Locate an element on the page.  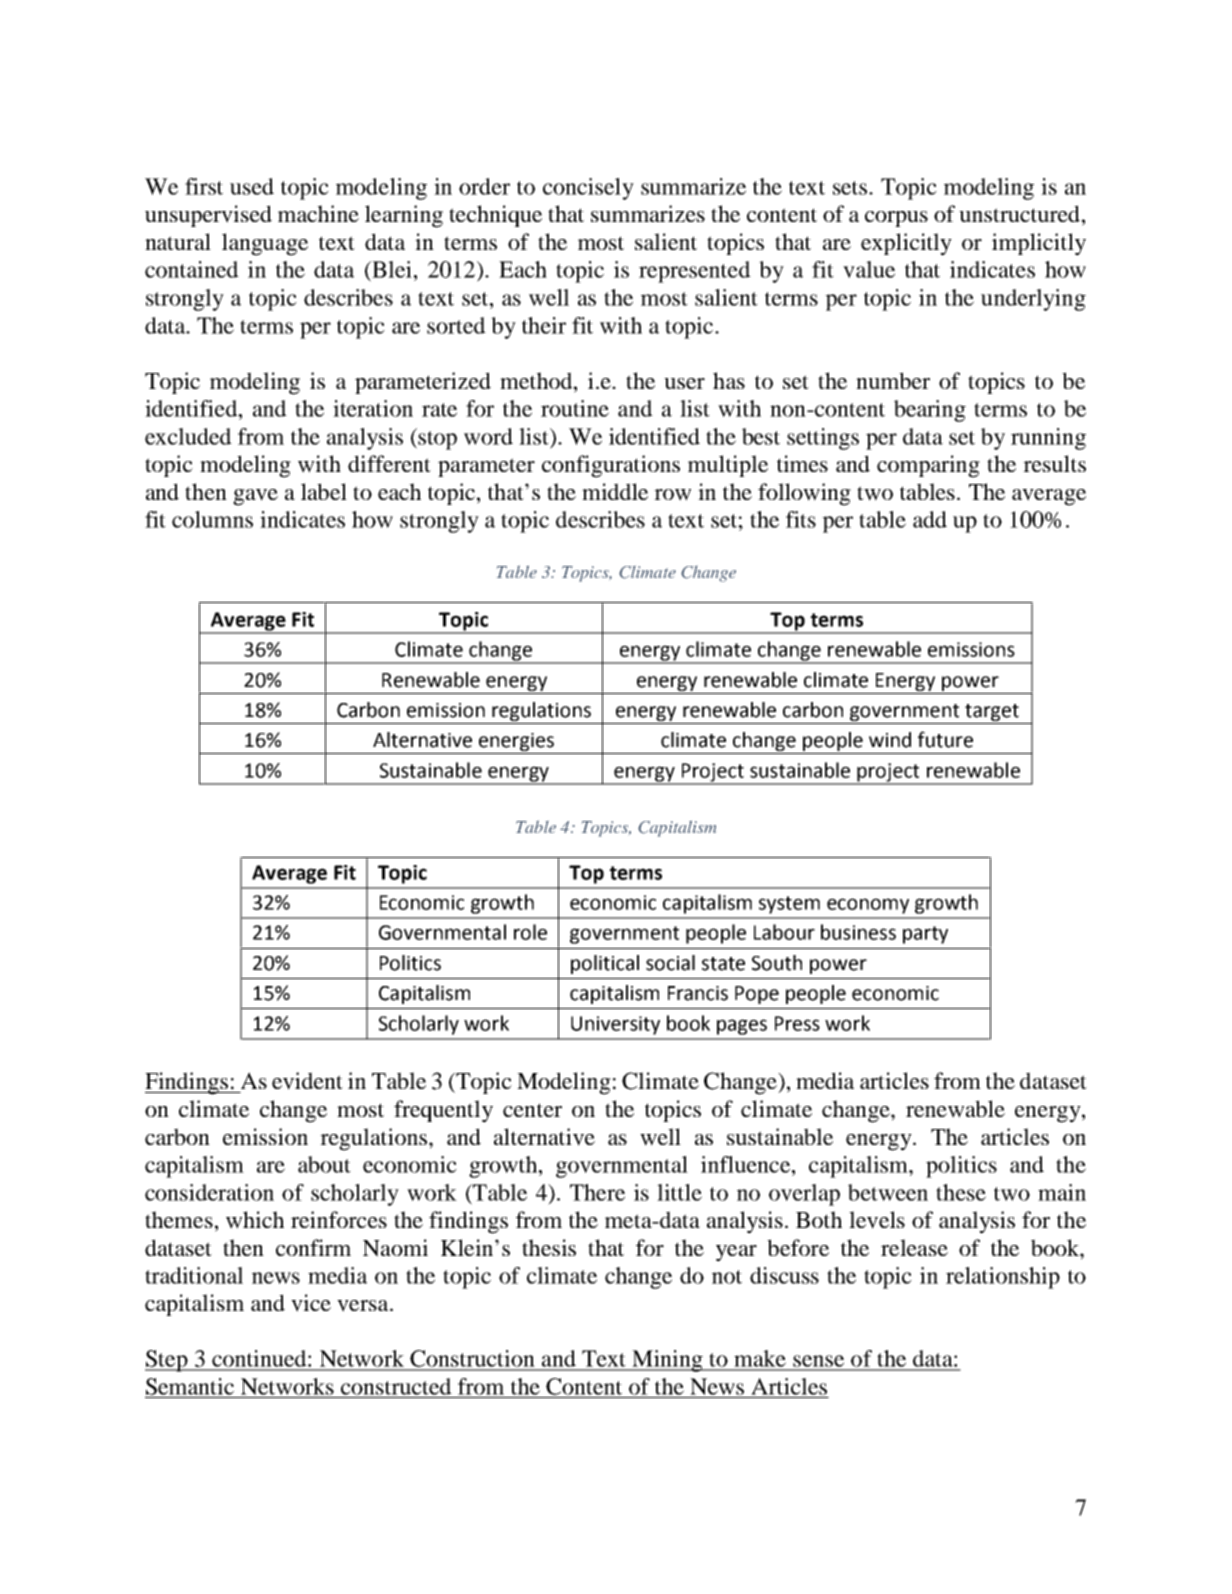
concisely is located at coordinates (588, 189).
